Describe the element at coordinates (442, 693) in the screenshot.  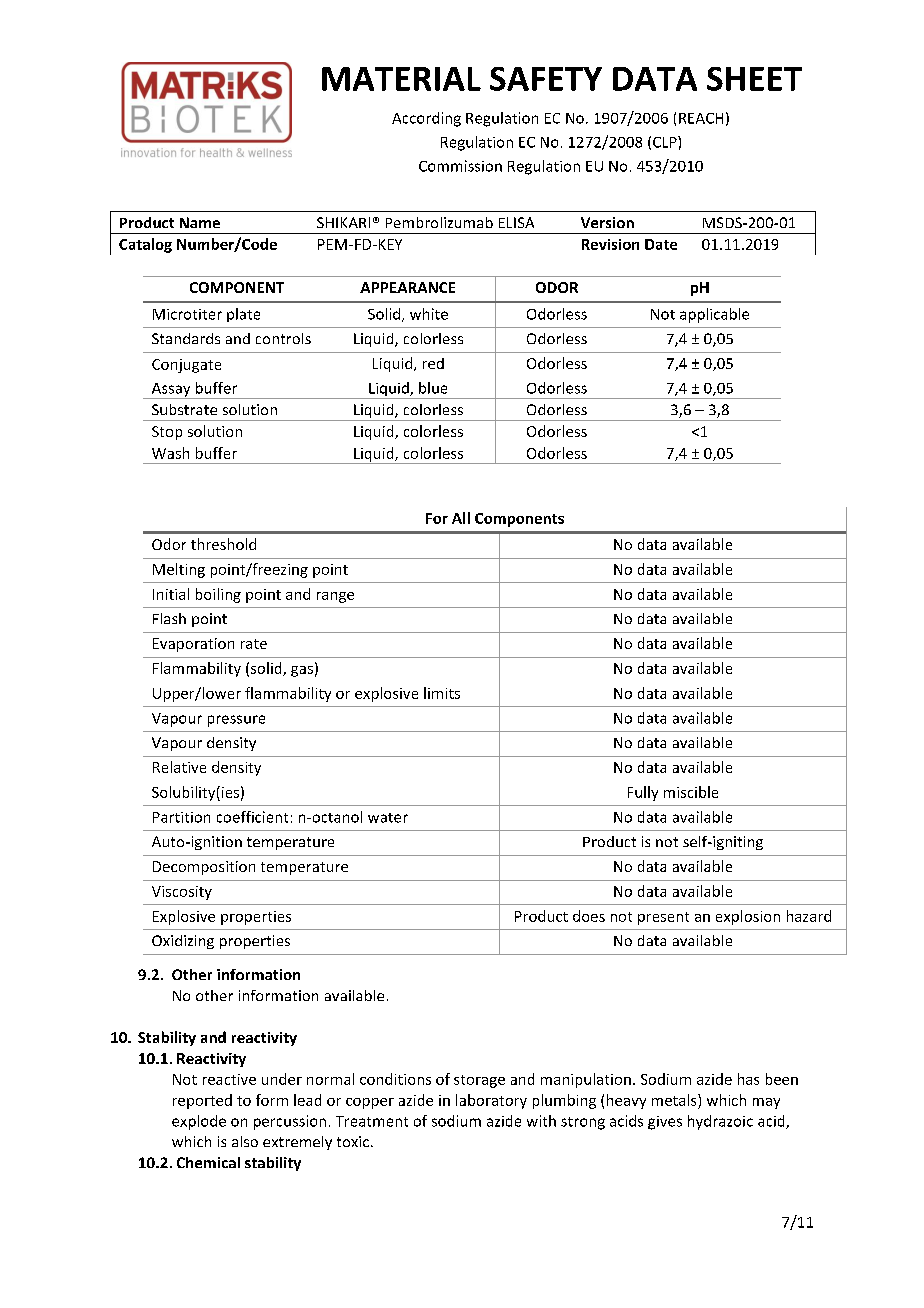
I see `limits` at that location.
